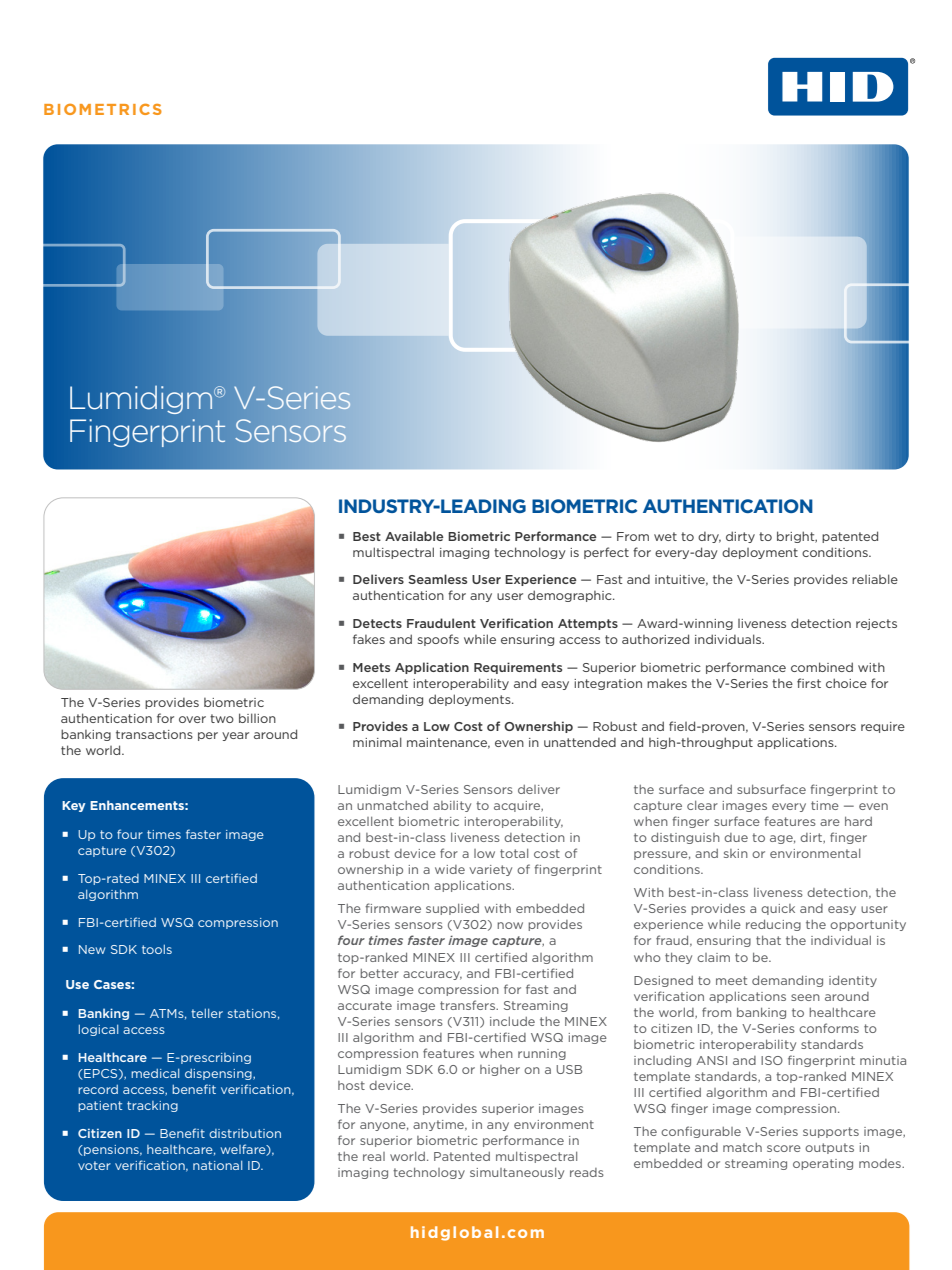 The width and height of the page is (952, 1270). I want to click on simultaneously, so click(517, 1173).
